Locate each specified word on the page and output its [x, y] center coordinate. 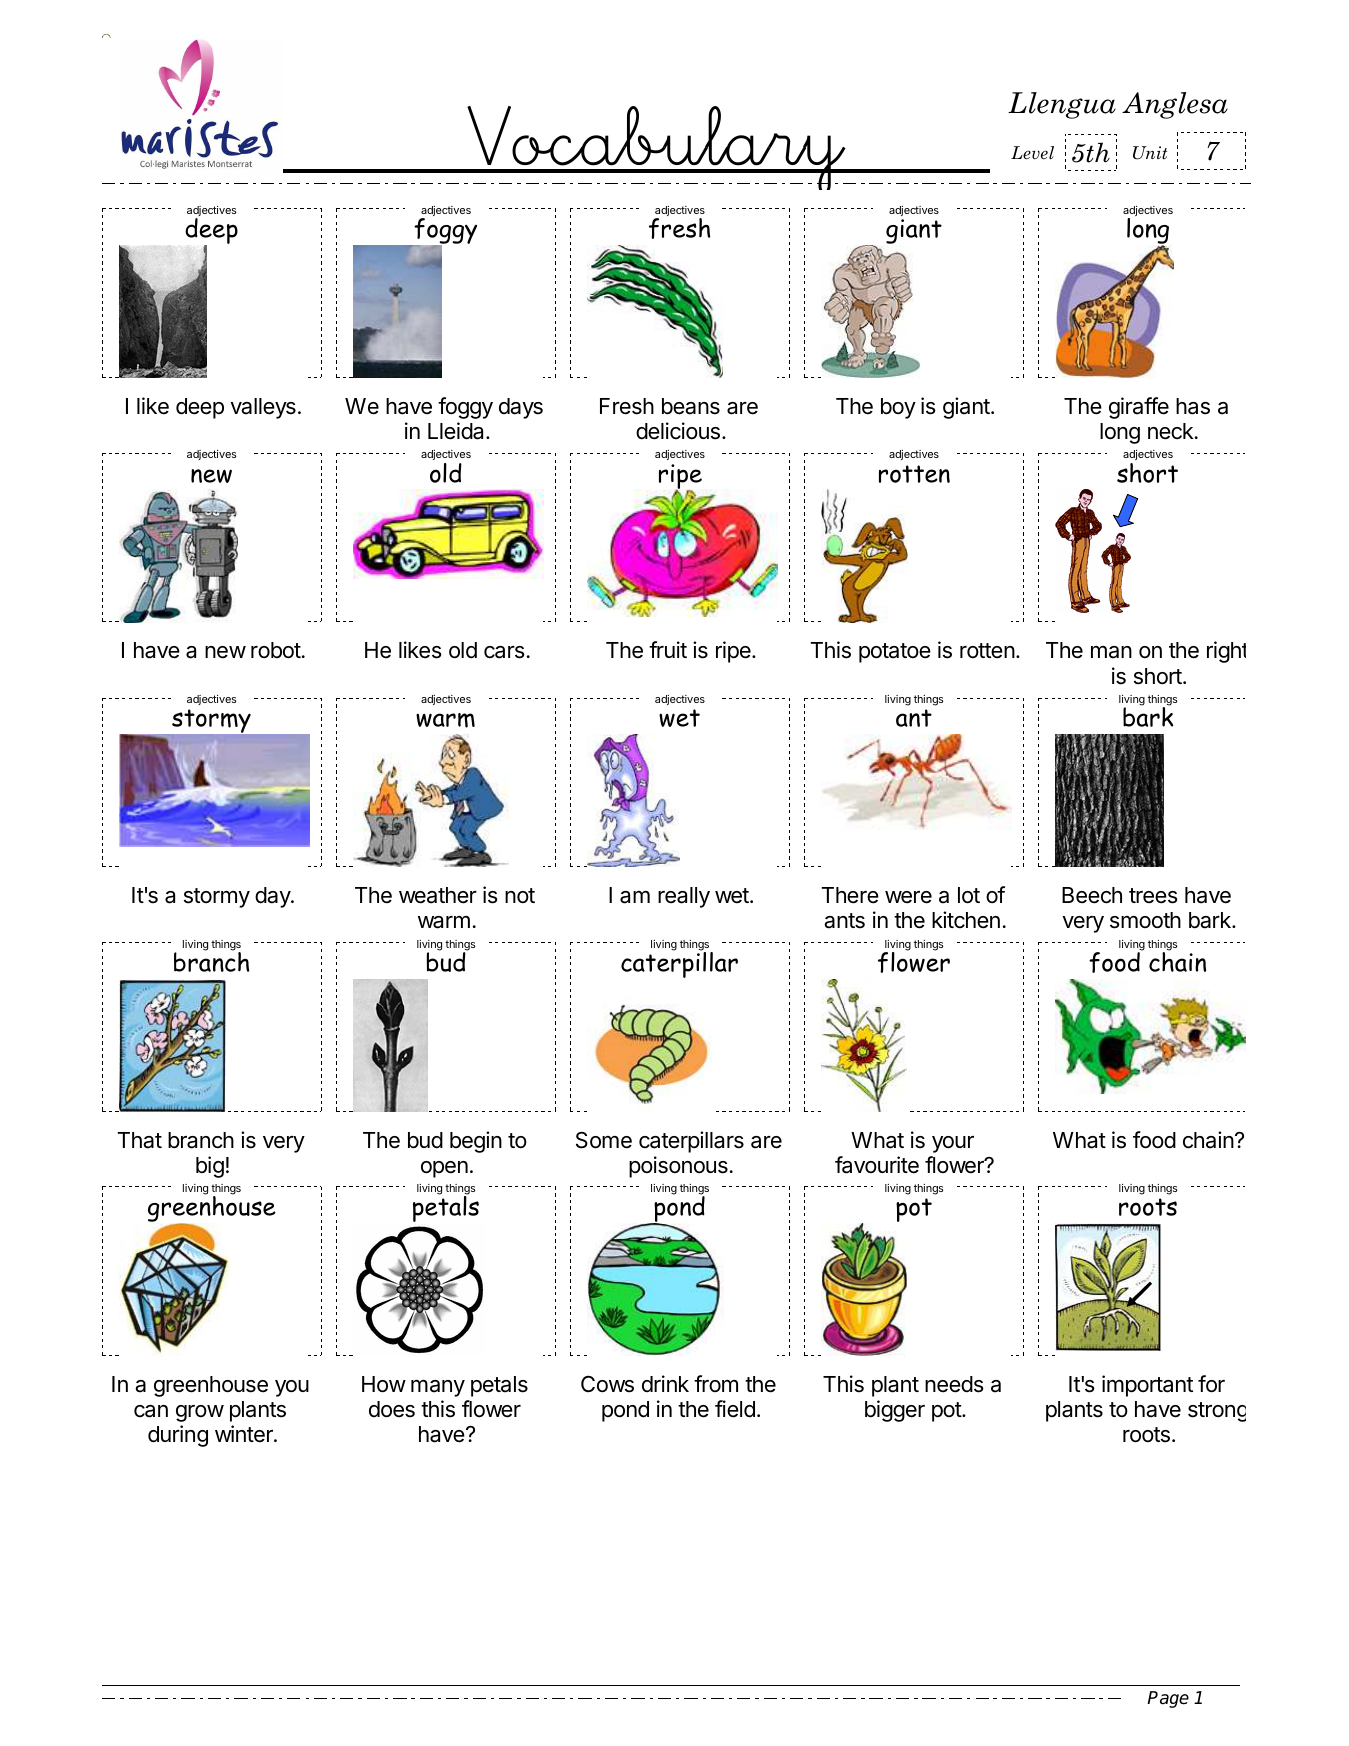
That [139, 1140]
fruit [668, 649]
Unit [1150, 153]
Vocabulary [657, 148]
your [953, 1144]
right [1226, 652]
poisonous [678, 1167]
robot [276, 650]
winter [245, 1434]
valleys [263, 408]
